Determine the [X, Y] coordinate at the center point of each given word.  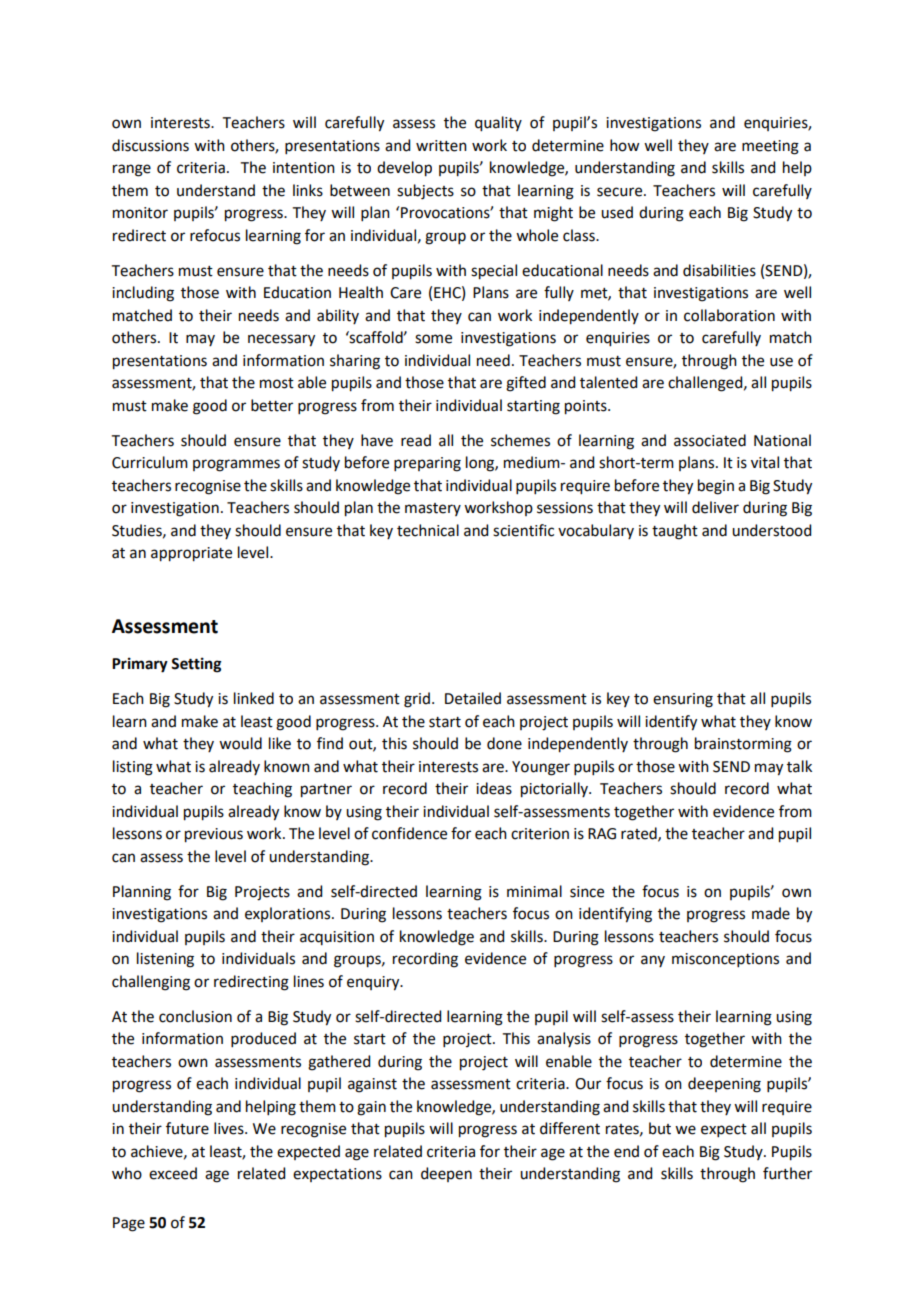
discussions [150, 145]
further [787, 1173]
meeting [770, 147]
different [570, 1128]
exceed [173, 1173]
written [441, 146]
